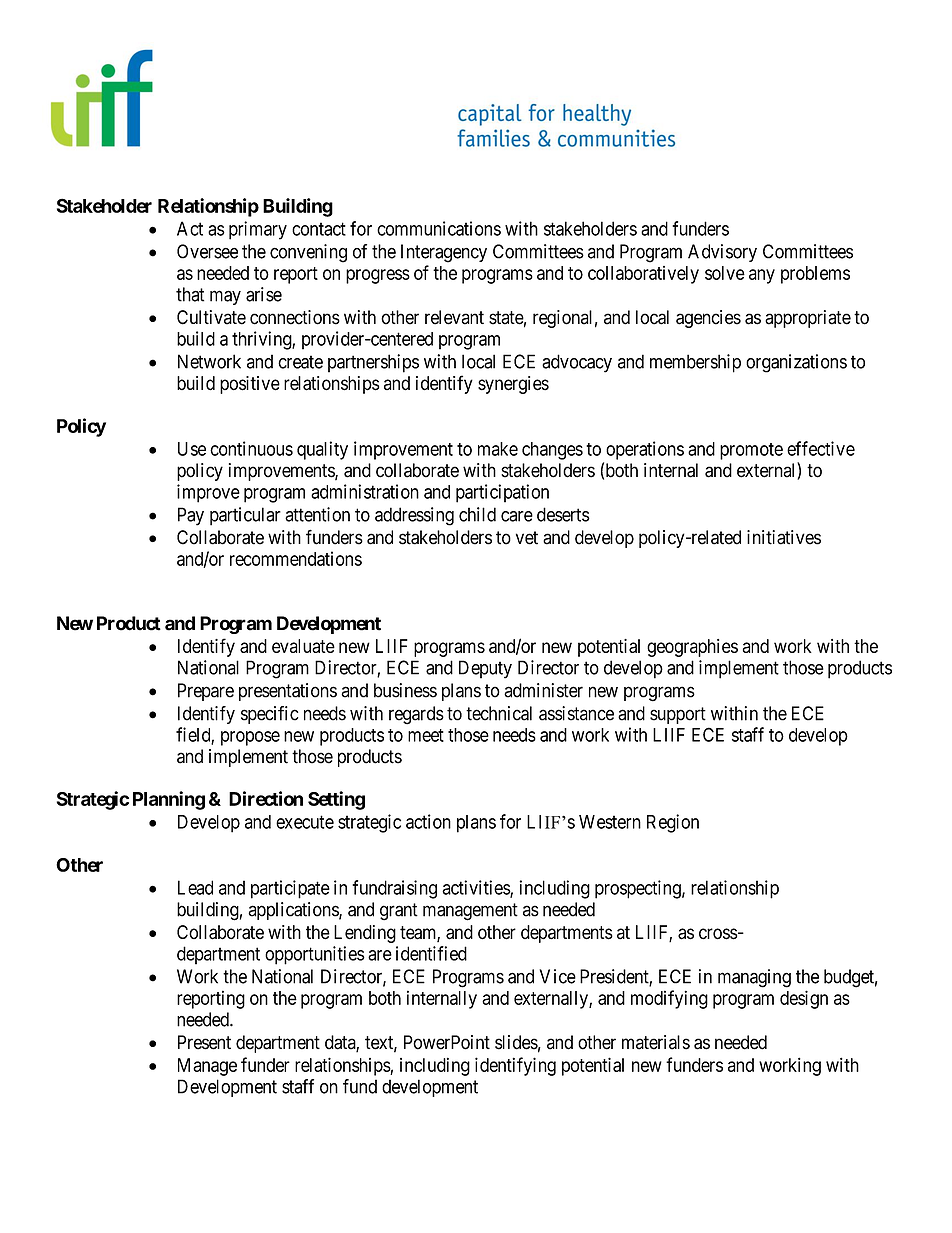 The width and height of the page is (952, 1233). Describe the element at coordinates (557, 976) in the page. I see `Vice` at that location.
